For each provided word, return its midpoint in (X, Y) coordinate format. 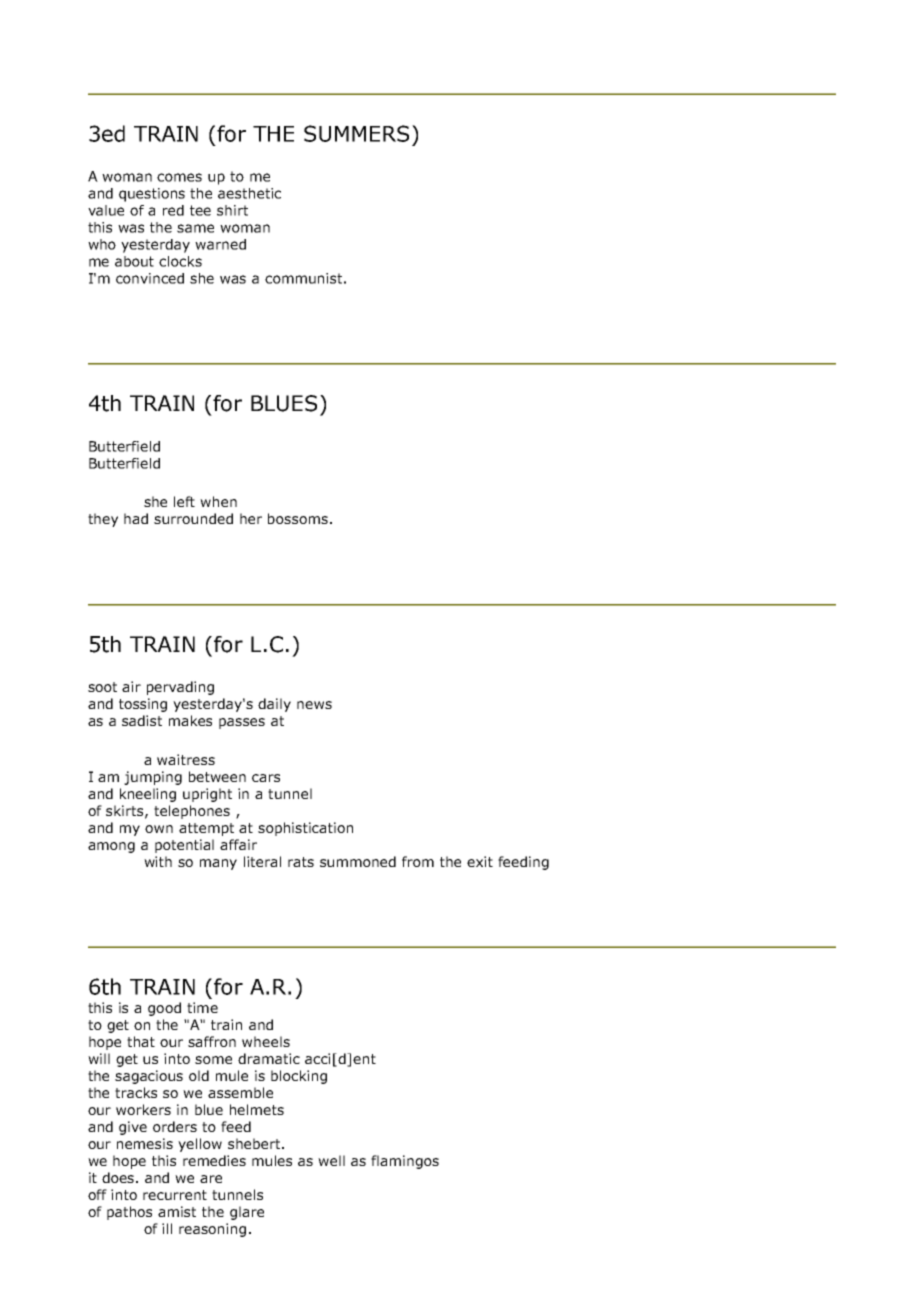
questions (152, 195)
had (136, 518)
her (251, 518)
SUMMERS (356, 133)
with (158, 861)
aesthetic (249, 193)
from (418, 861)
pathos (129, 1213)
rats (301, 862)
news (314, 705)
